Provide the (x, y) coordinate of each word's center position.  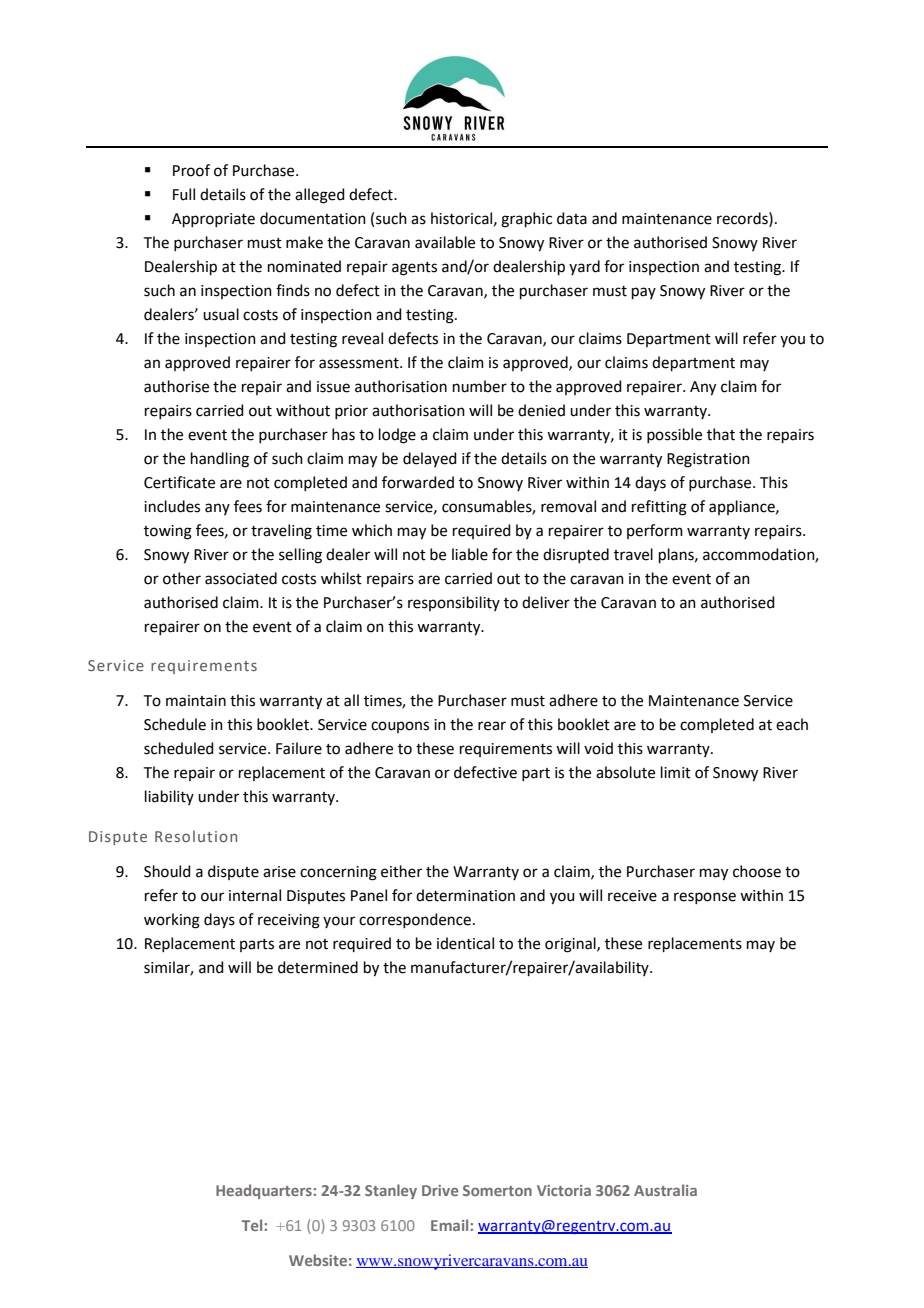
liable (470, 554)
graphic (526, 220)
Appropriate (213, 220)
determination (465, 895)
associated (241, 578)
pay (644, 293)
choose (757, 871)
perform (655, 531)
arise (279, 872)
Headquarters (265, 1191)
